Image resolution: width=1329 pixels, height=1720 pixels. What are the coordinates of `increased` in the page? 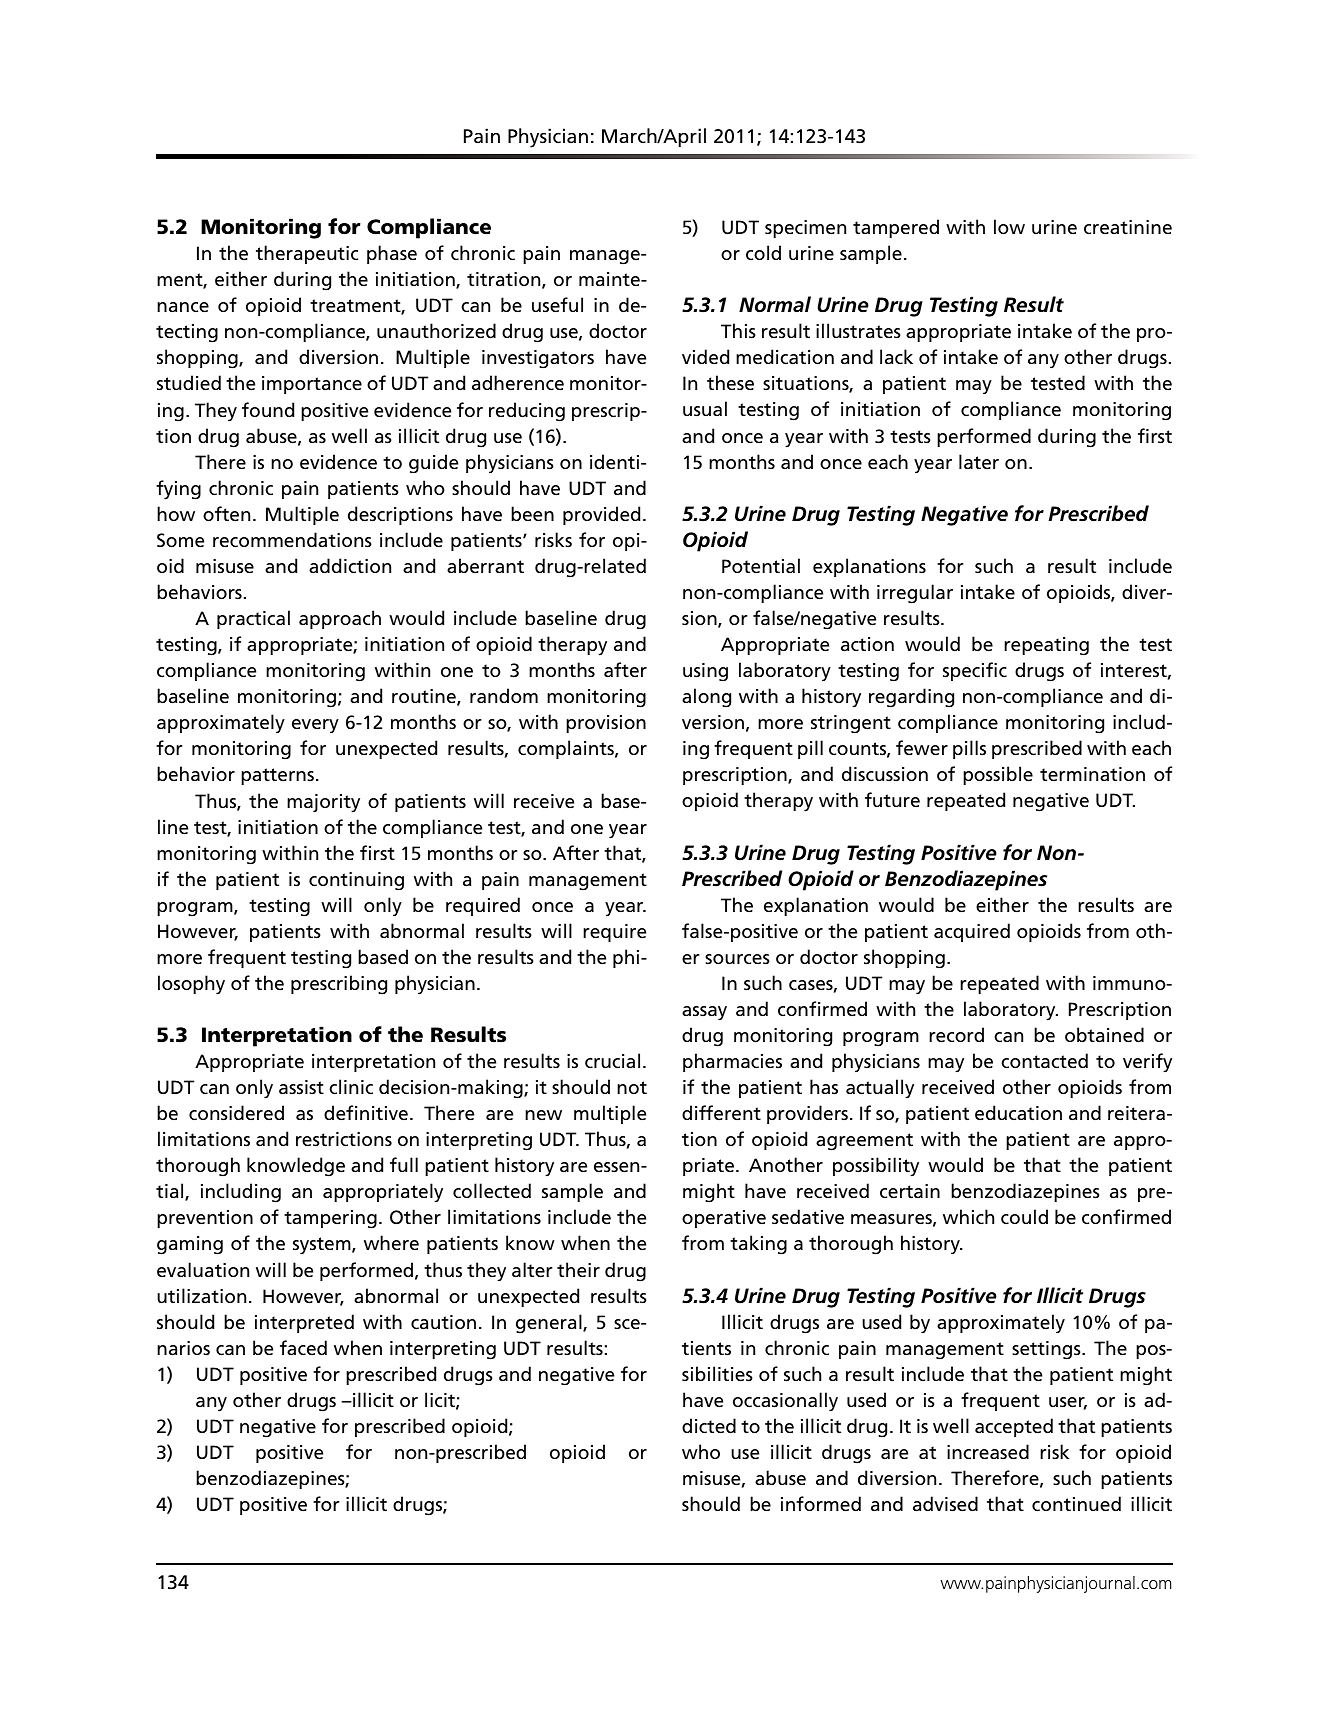 It's located at (988, 1452).
